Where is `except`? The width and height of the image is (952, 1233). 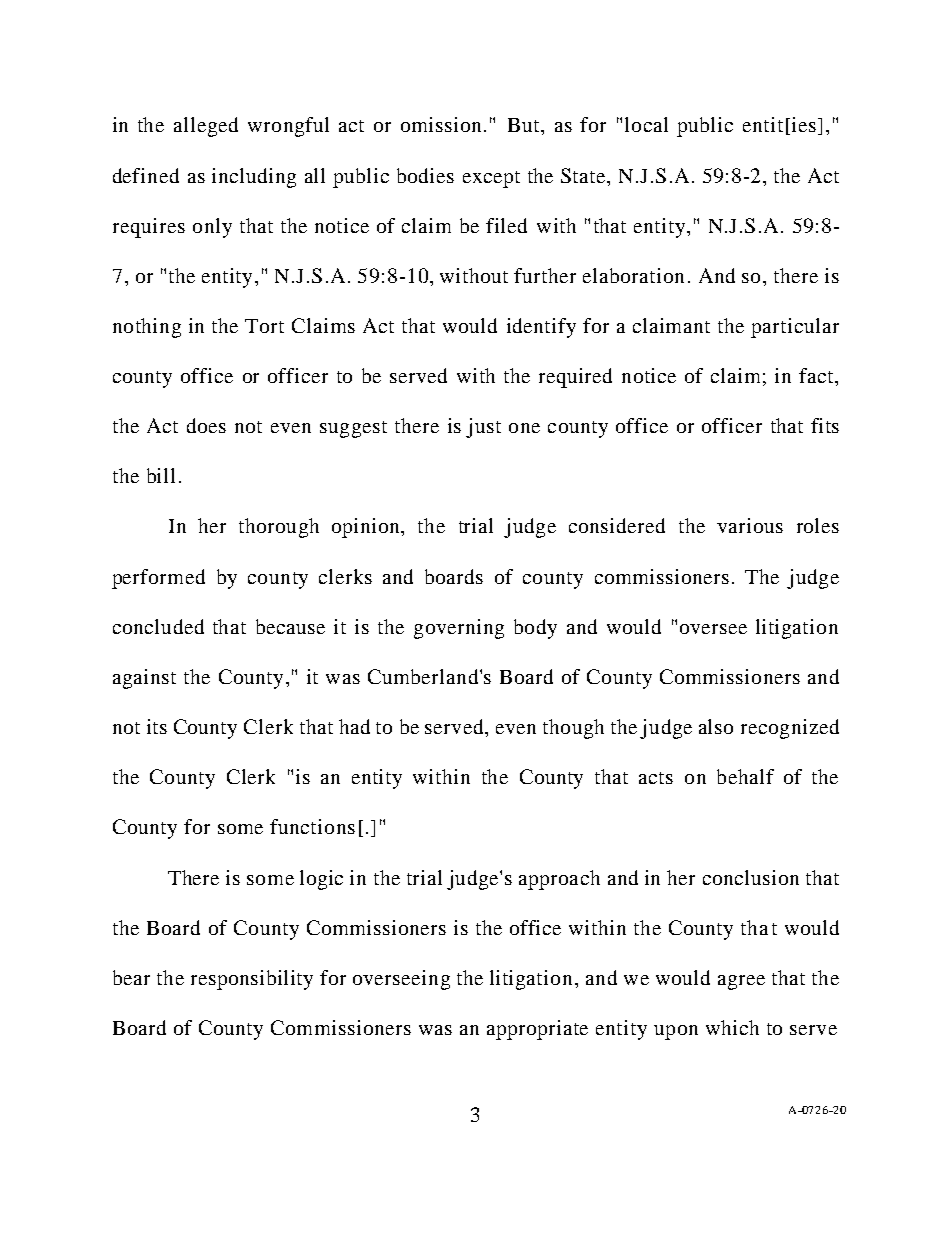
except is located at coordinates (491, 179).
